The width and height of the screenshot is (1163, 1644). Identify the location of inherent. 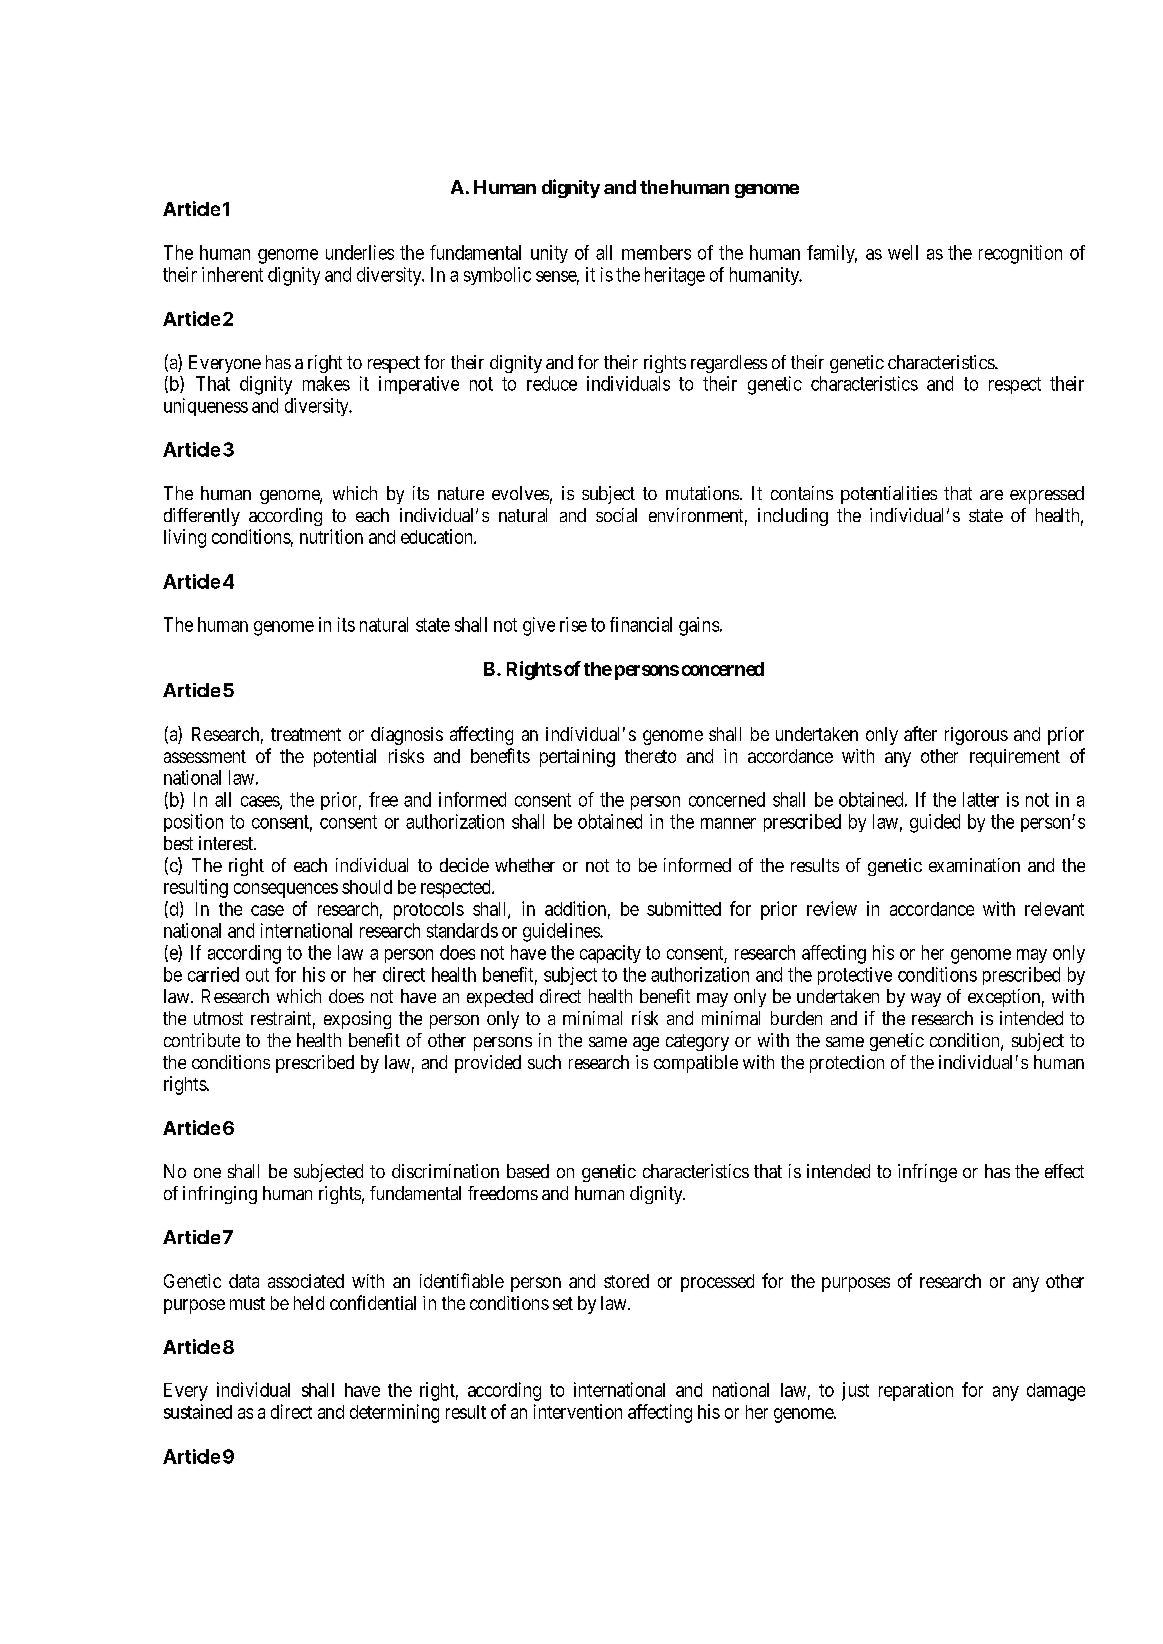
(232, 274).
